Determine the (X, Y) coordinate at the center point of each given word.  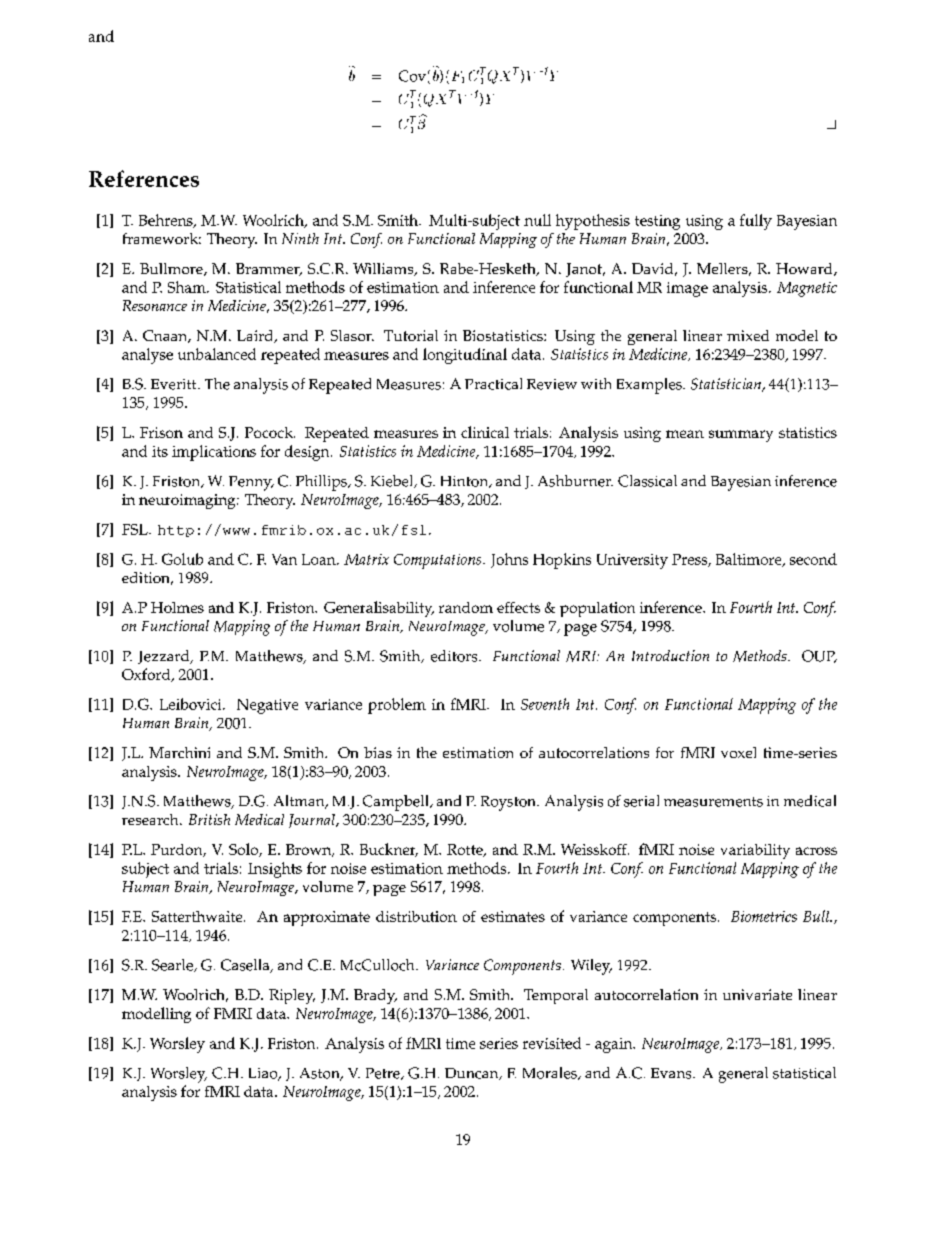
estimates (513, 916)
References (144, 178)
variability (755, 851)
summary (741, 436)
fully (756, 222)
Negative (267, 706)
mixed (748, 335)
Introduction (670, 655)
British (209, 819)
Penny (251, 483)
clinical (485, 432)
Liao (264, 1074)
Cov (412, 76)
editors (455, 656)
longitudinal (465, 356)
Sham (188, 287)
